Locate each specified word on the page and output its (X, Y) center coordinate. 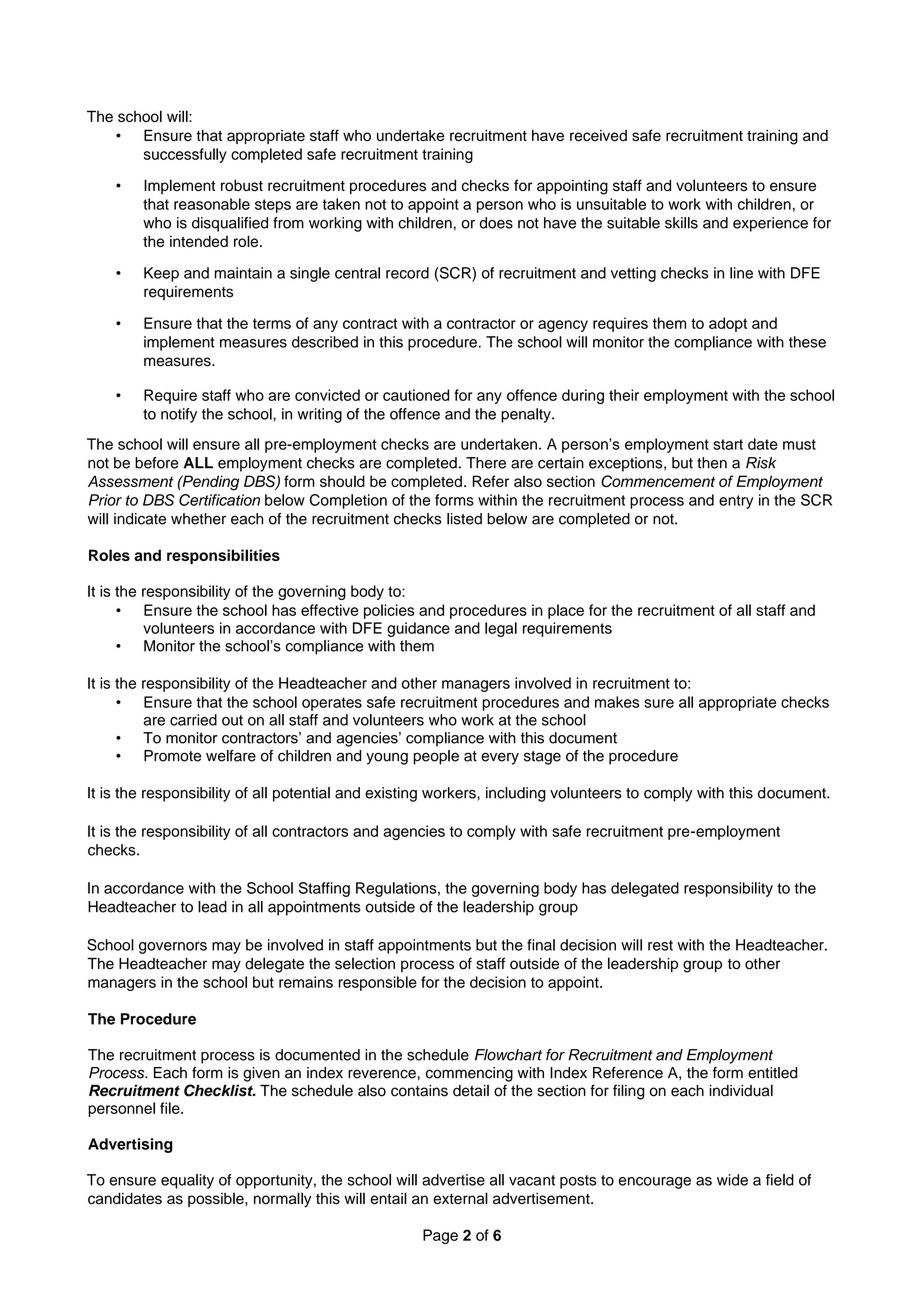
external (460, 1198)
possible (217, 1199)
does (496, 223)
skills (681, 223)
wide (732, 1180)
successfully (185, 155)
